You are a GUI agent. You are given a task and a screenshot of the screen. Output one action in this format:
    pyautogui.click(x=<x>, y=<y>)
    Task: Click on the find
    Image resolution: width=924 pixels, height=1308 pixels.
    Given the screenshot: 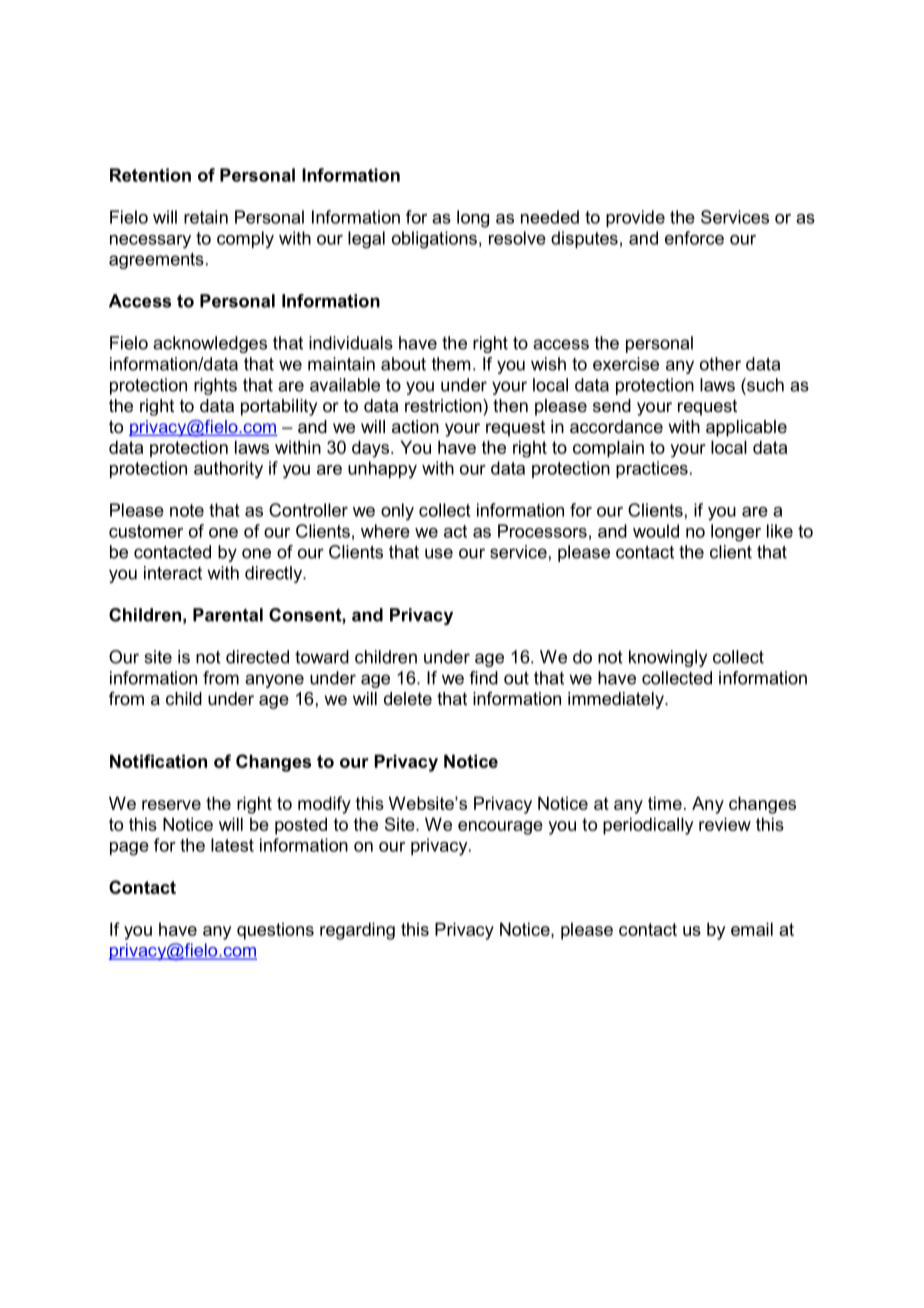 What is the action you would take?
    pyautogui.click(x=483, y=678)
